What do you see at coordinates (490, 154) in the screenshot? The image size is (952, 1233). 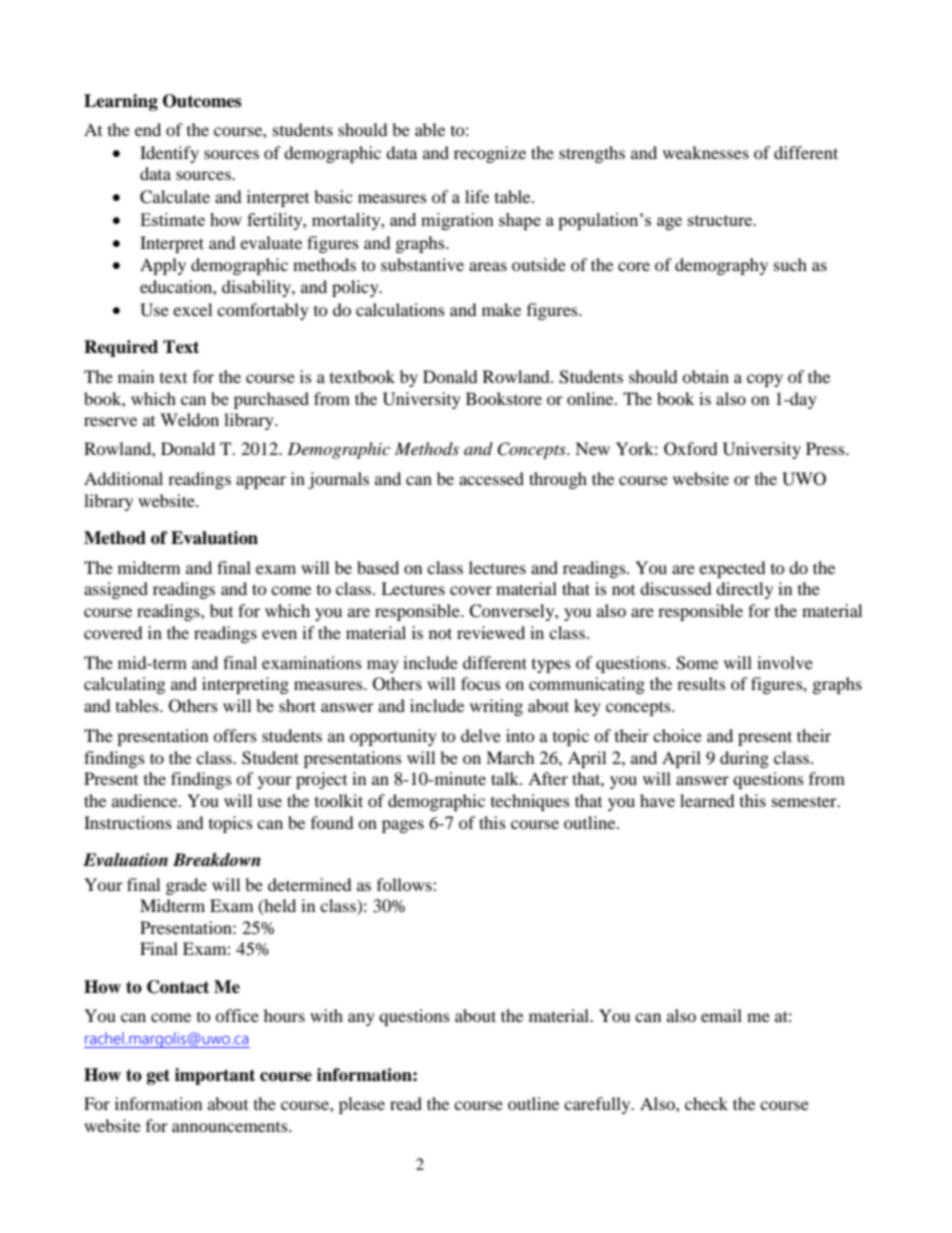 I see `recognize` at bounding box center [490, 154].
